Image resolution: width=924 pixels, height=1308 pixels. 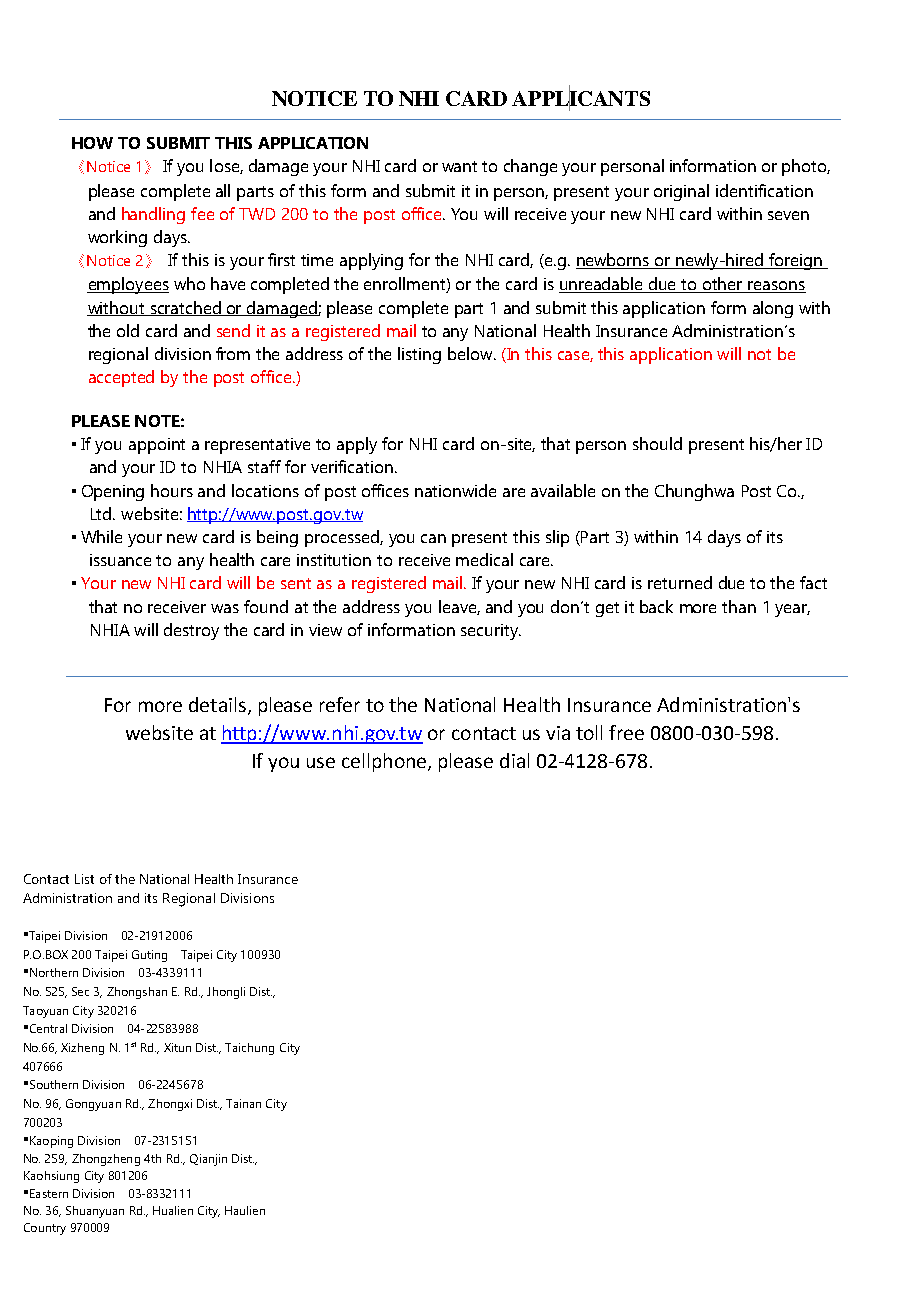 What do you see at coordinates (92, 143) in the screenshot?
I see `HOW` at bounding box center [92, 143].
